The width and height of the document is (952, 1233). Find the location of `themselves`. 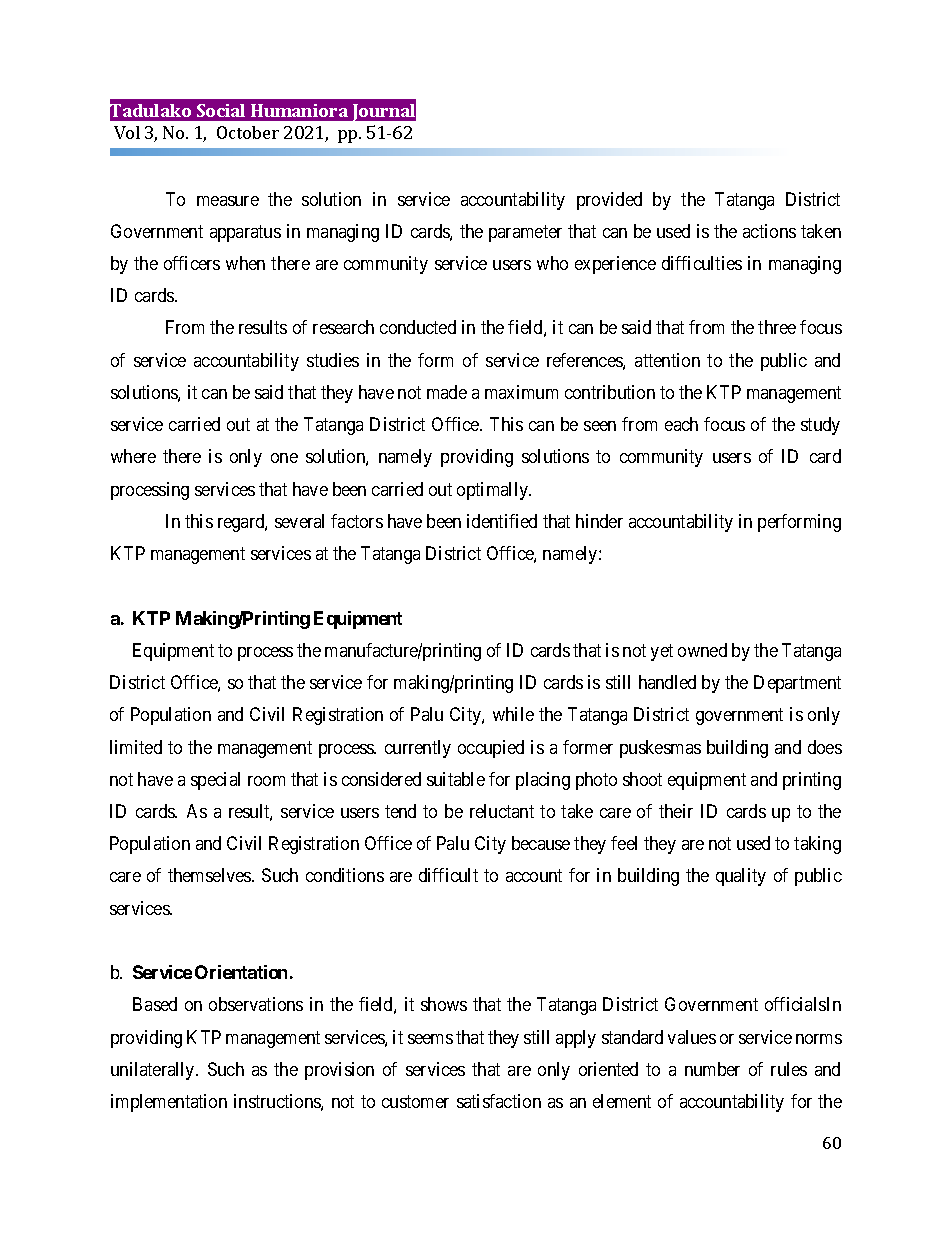

themselves is located at coordinates (210, 875).
